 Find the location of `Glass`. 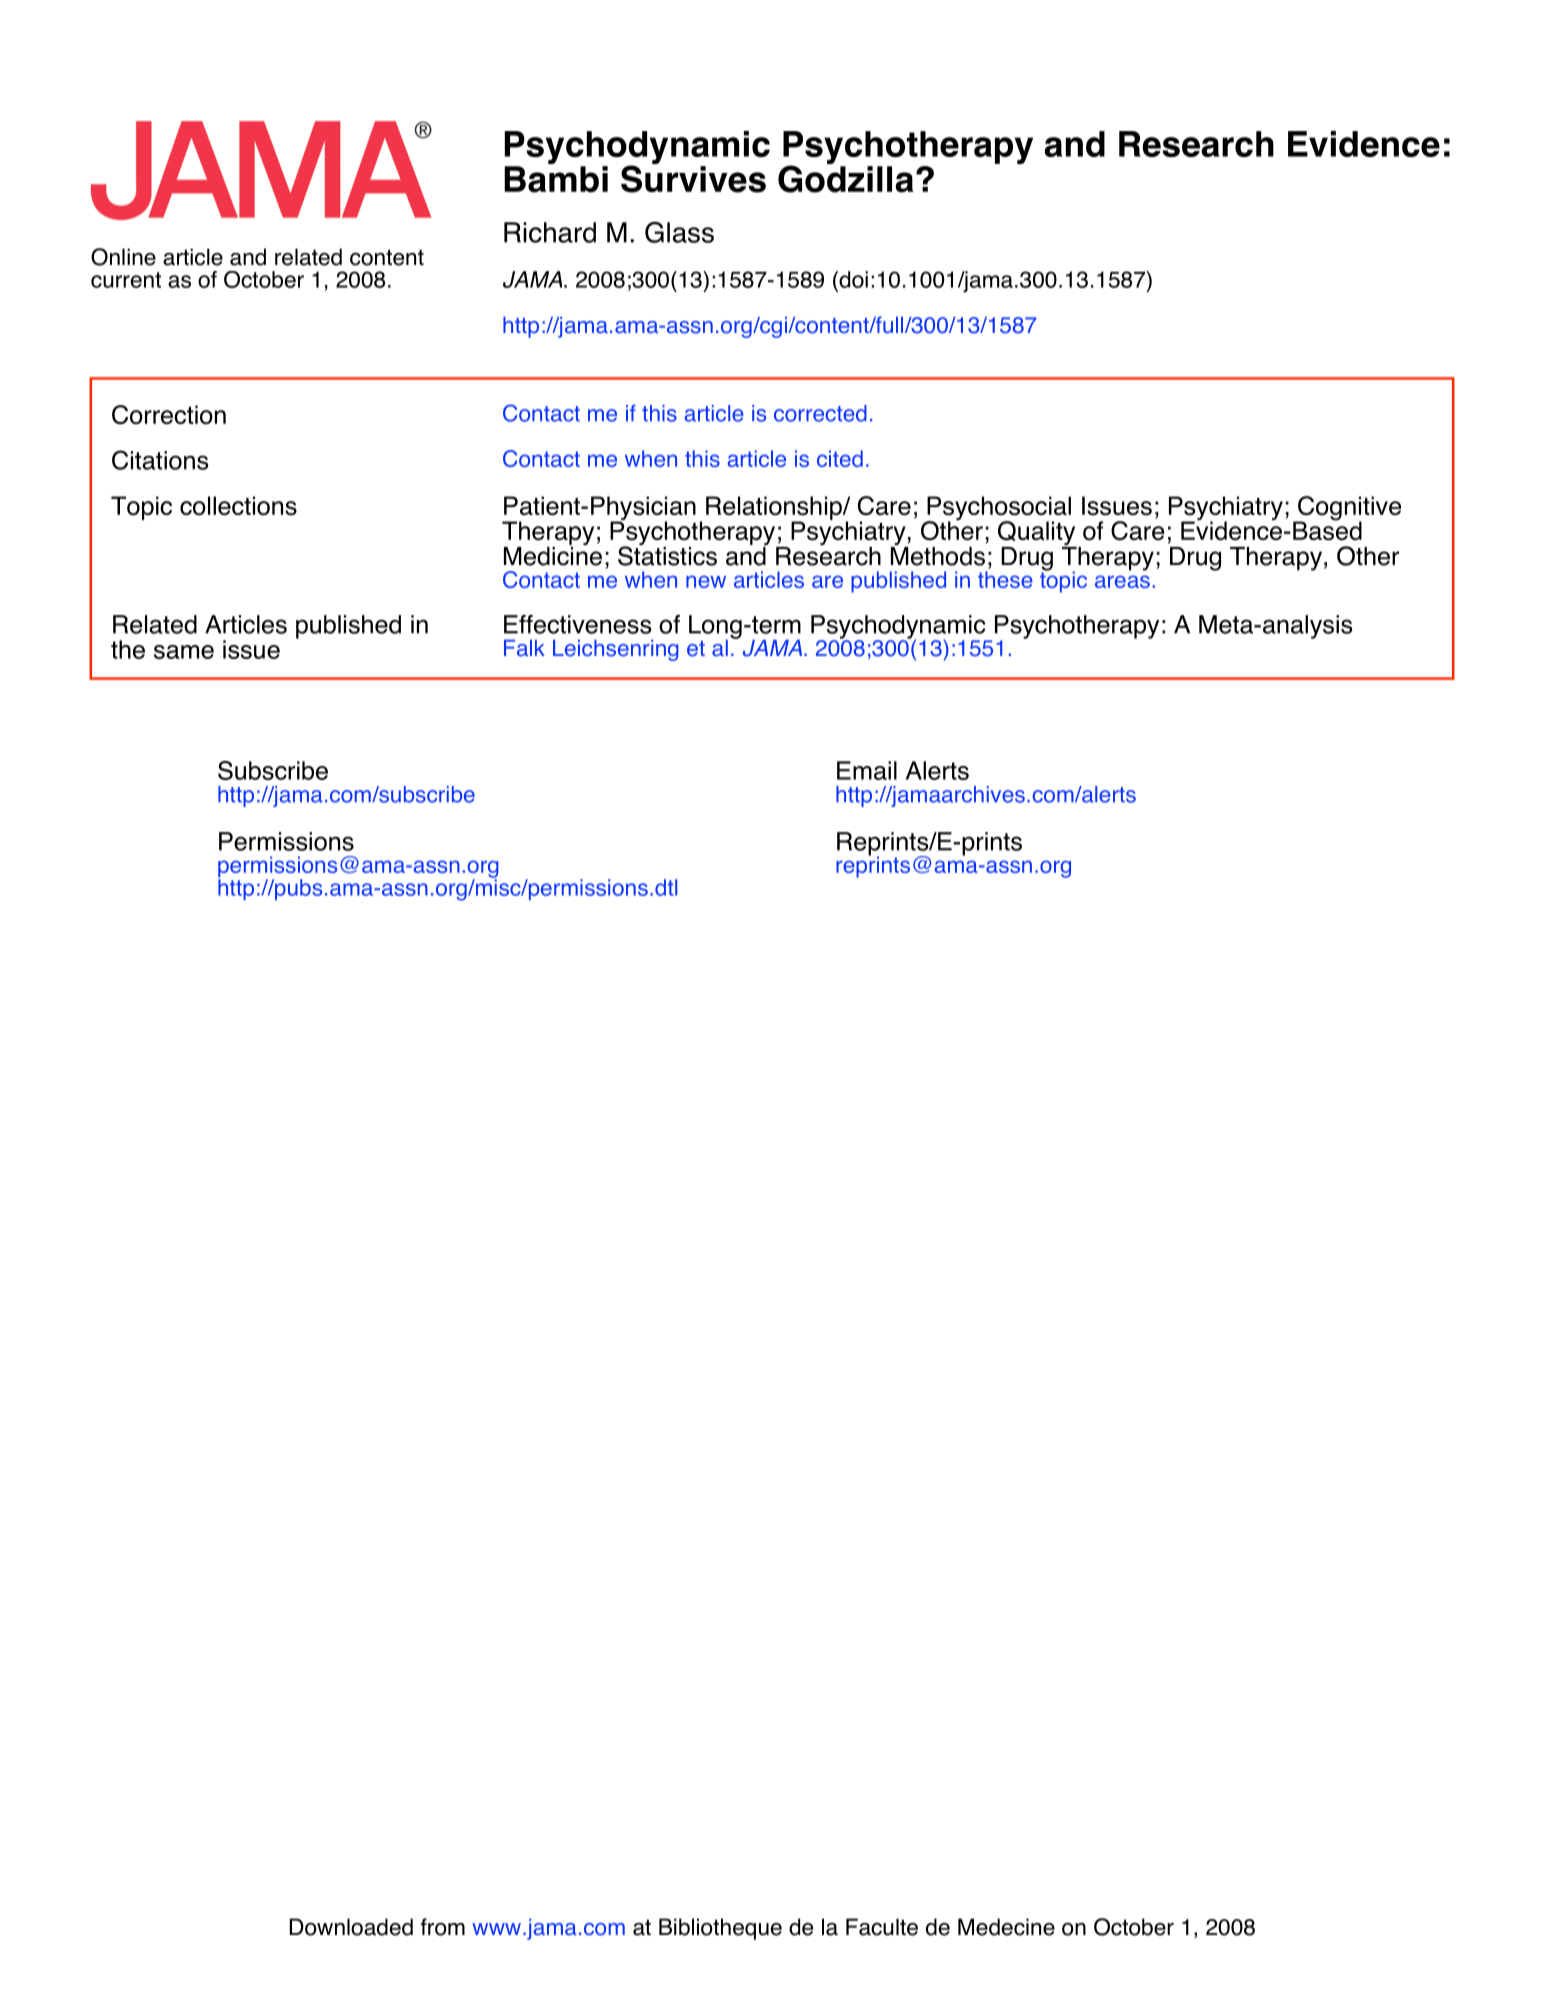

Glass is located at coordinates (679, 232).
